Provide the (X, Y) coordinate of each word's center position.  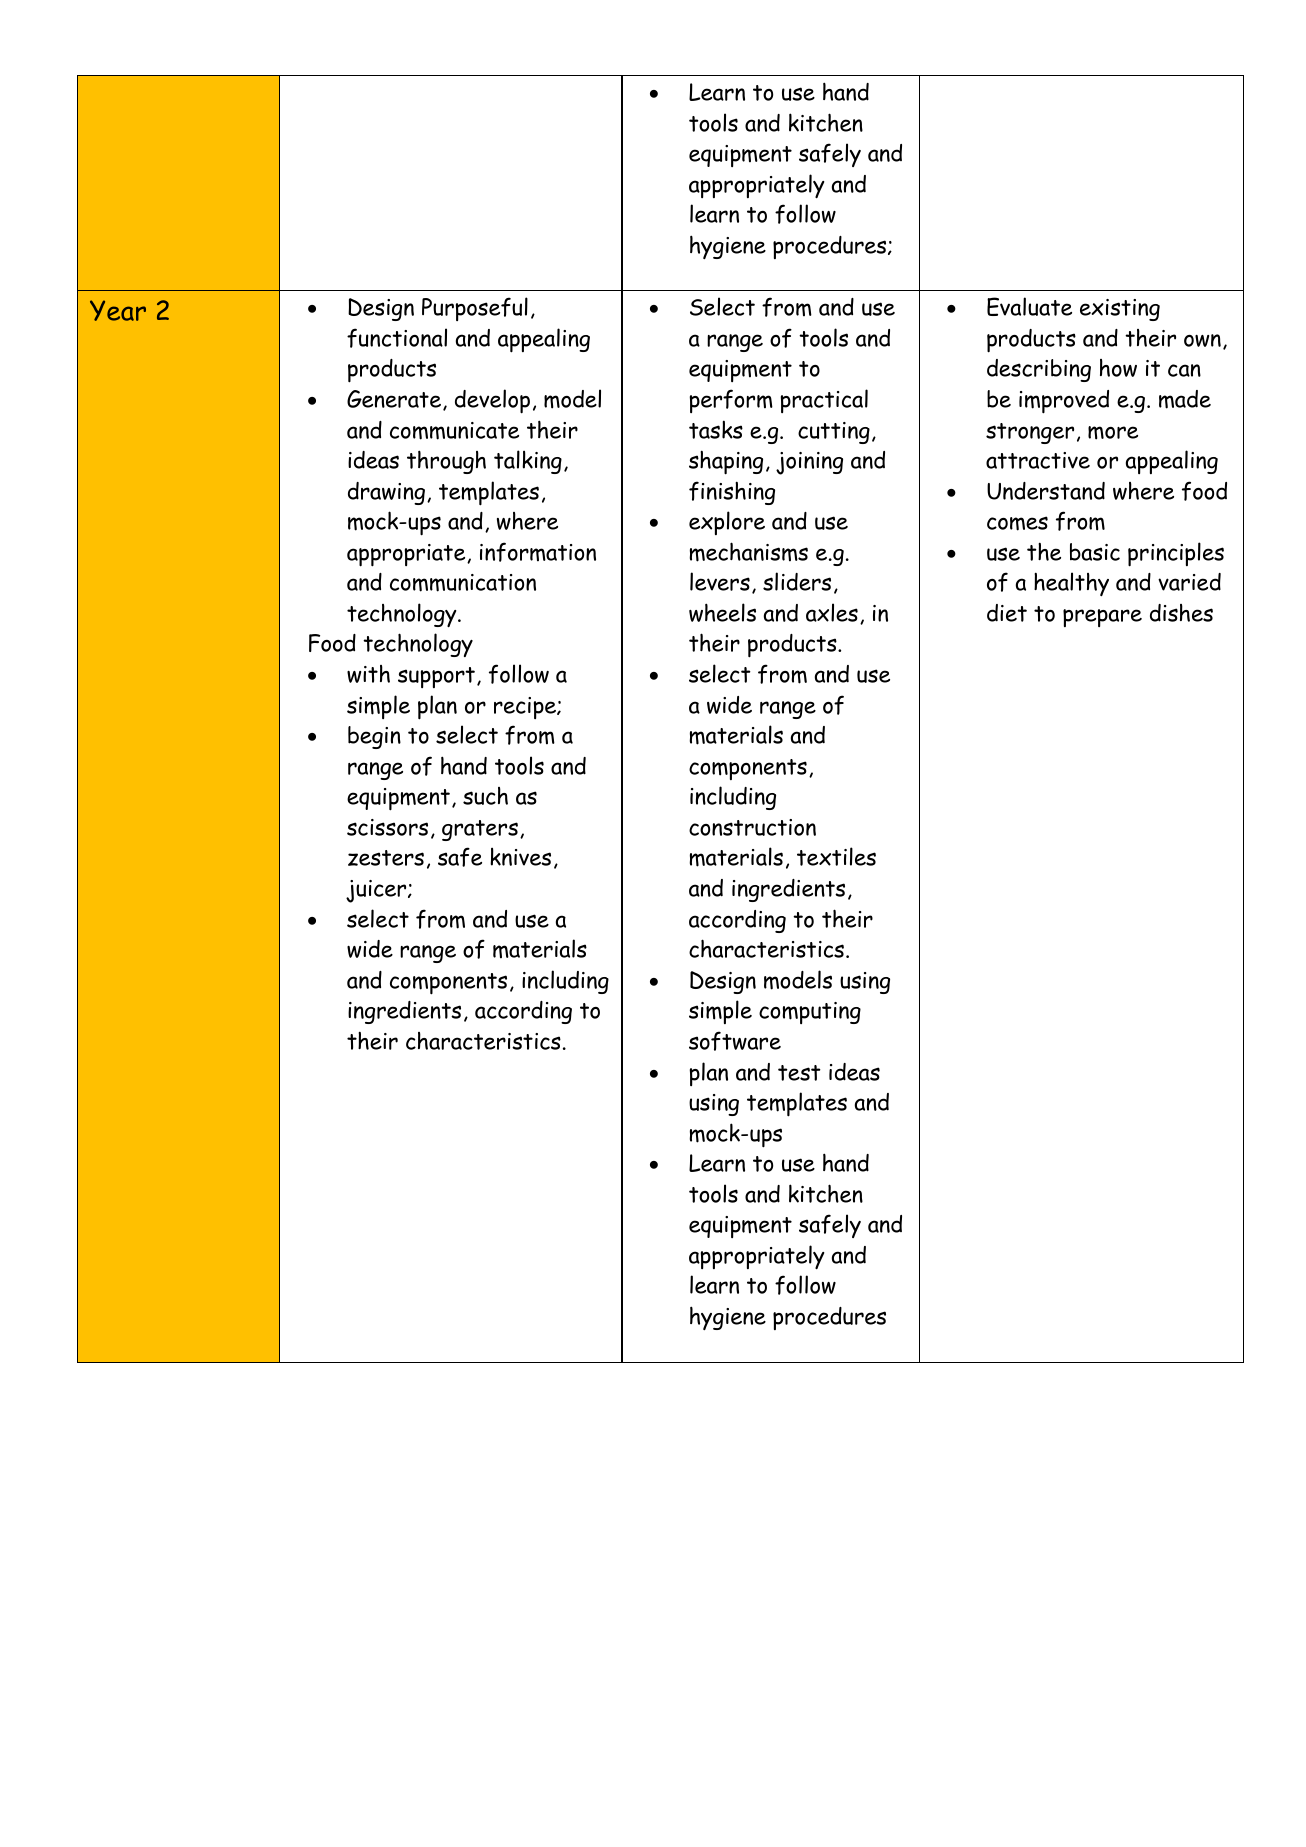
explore (727, 523)
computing (810, 1013)
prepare (1102, 618)
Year (118, 310)
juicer (377, 891)
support (436, 677)
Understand (1046, 491)
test (799, 1073)
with (368, 674)
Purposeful (475, 309)
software (735, 1041)
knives (520, 857)
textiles (836, 856)
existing (1120, 310)
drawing (386, 493)
